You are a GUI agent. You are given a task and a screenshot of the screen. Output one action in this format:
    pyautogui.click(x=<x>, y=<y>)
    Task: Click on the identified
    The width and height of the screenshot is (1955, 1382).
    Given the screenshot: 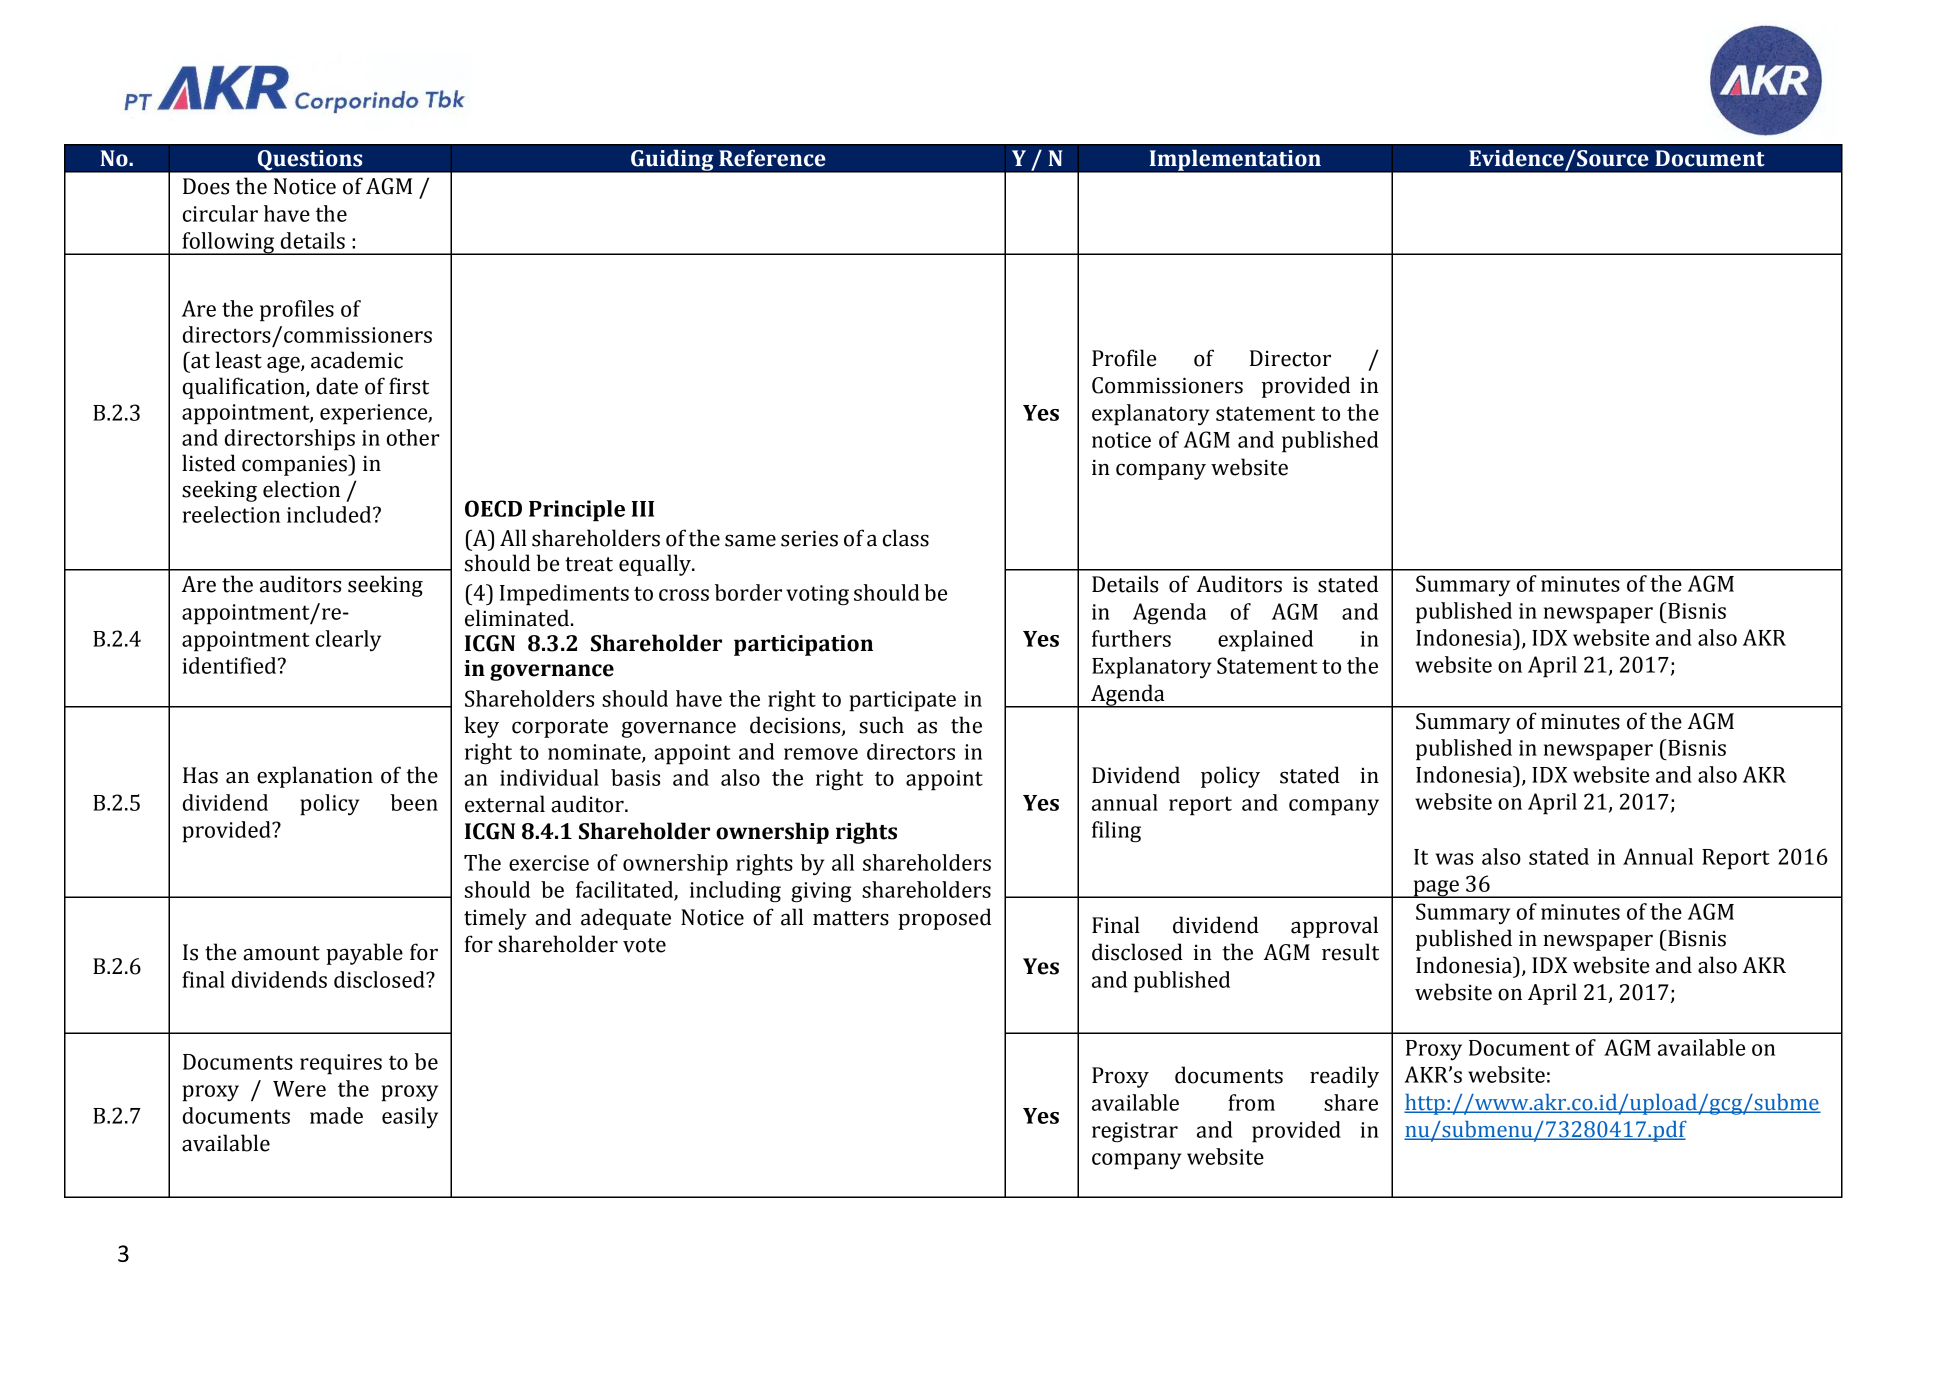 What is the action you would take?
    pyautogui.click(x=231, y=665)
